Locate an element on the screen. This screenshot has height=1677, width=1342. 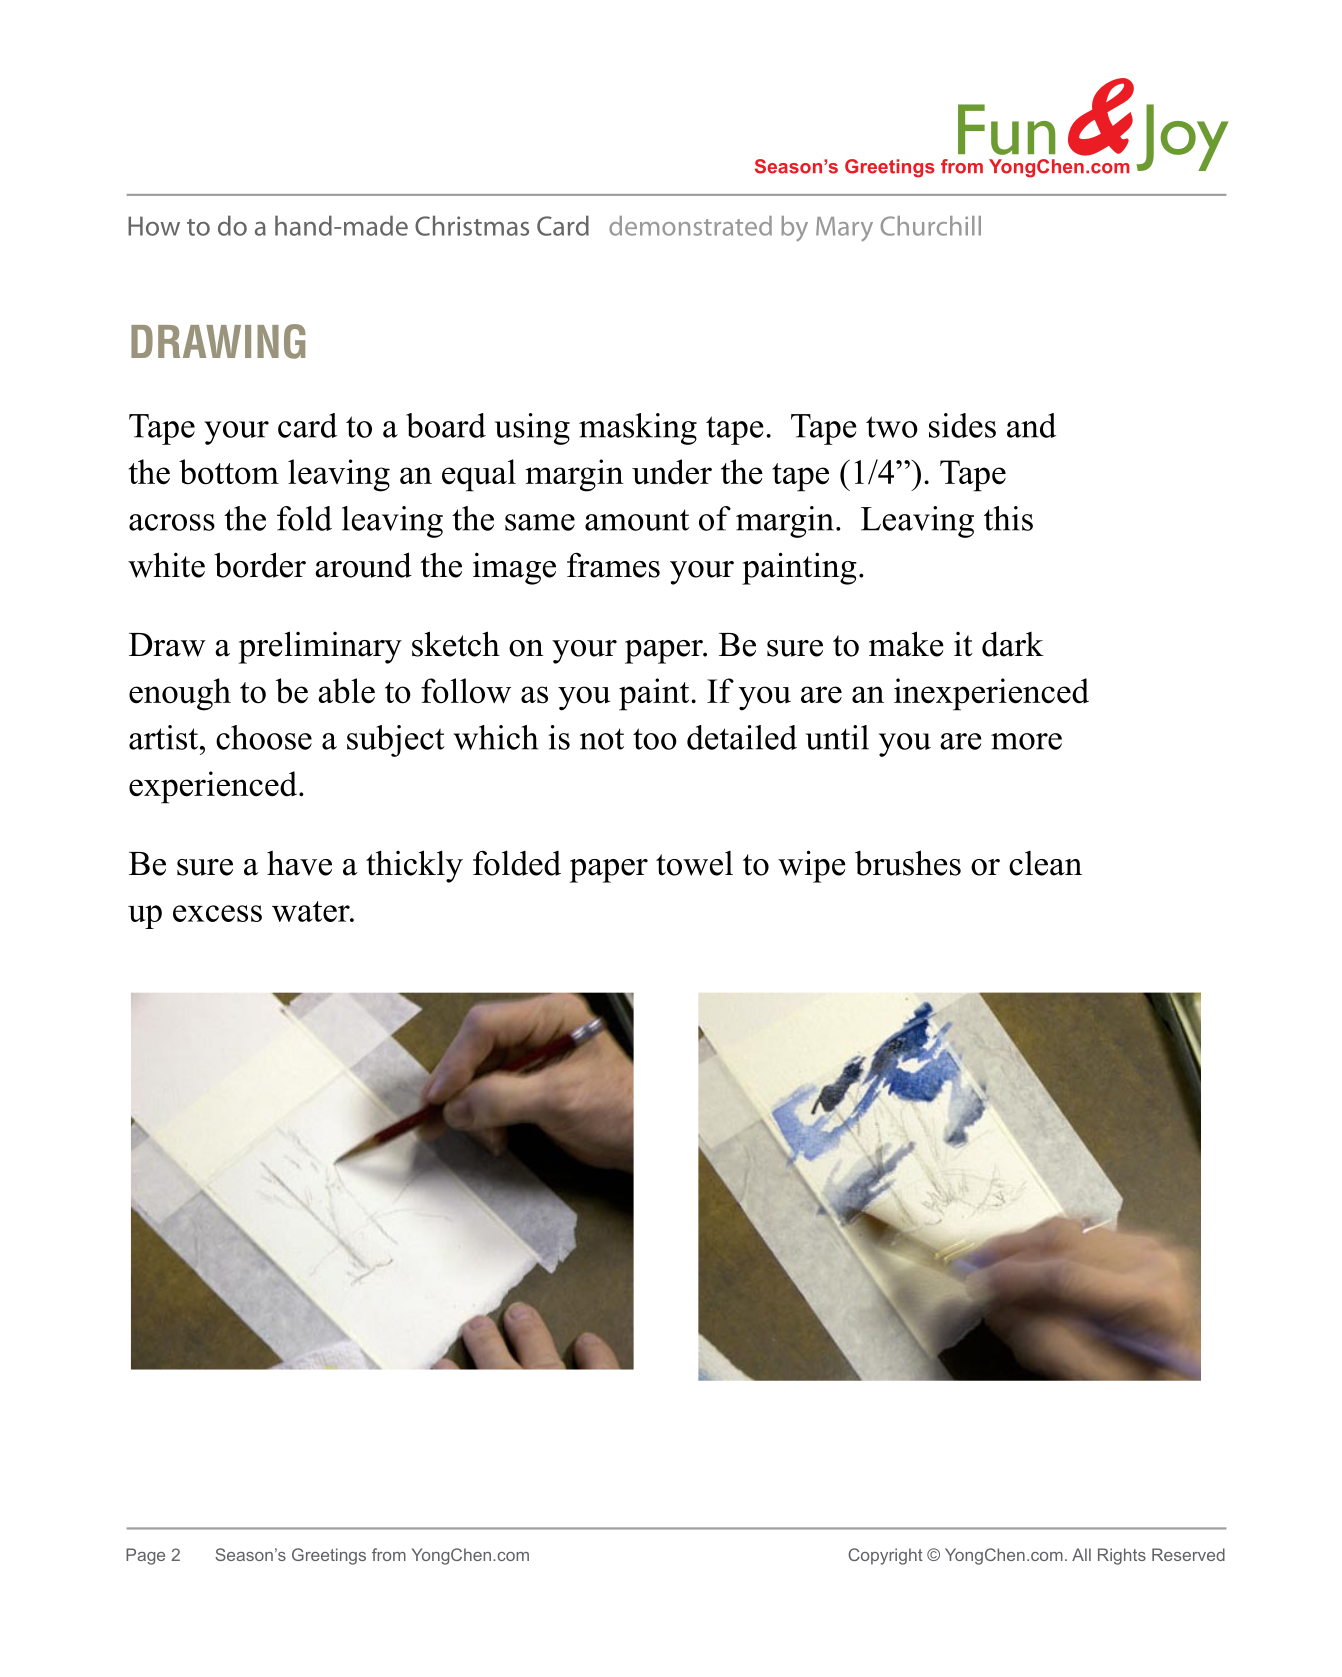
Fun is located at coordinates (1006, 129).
